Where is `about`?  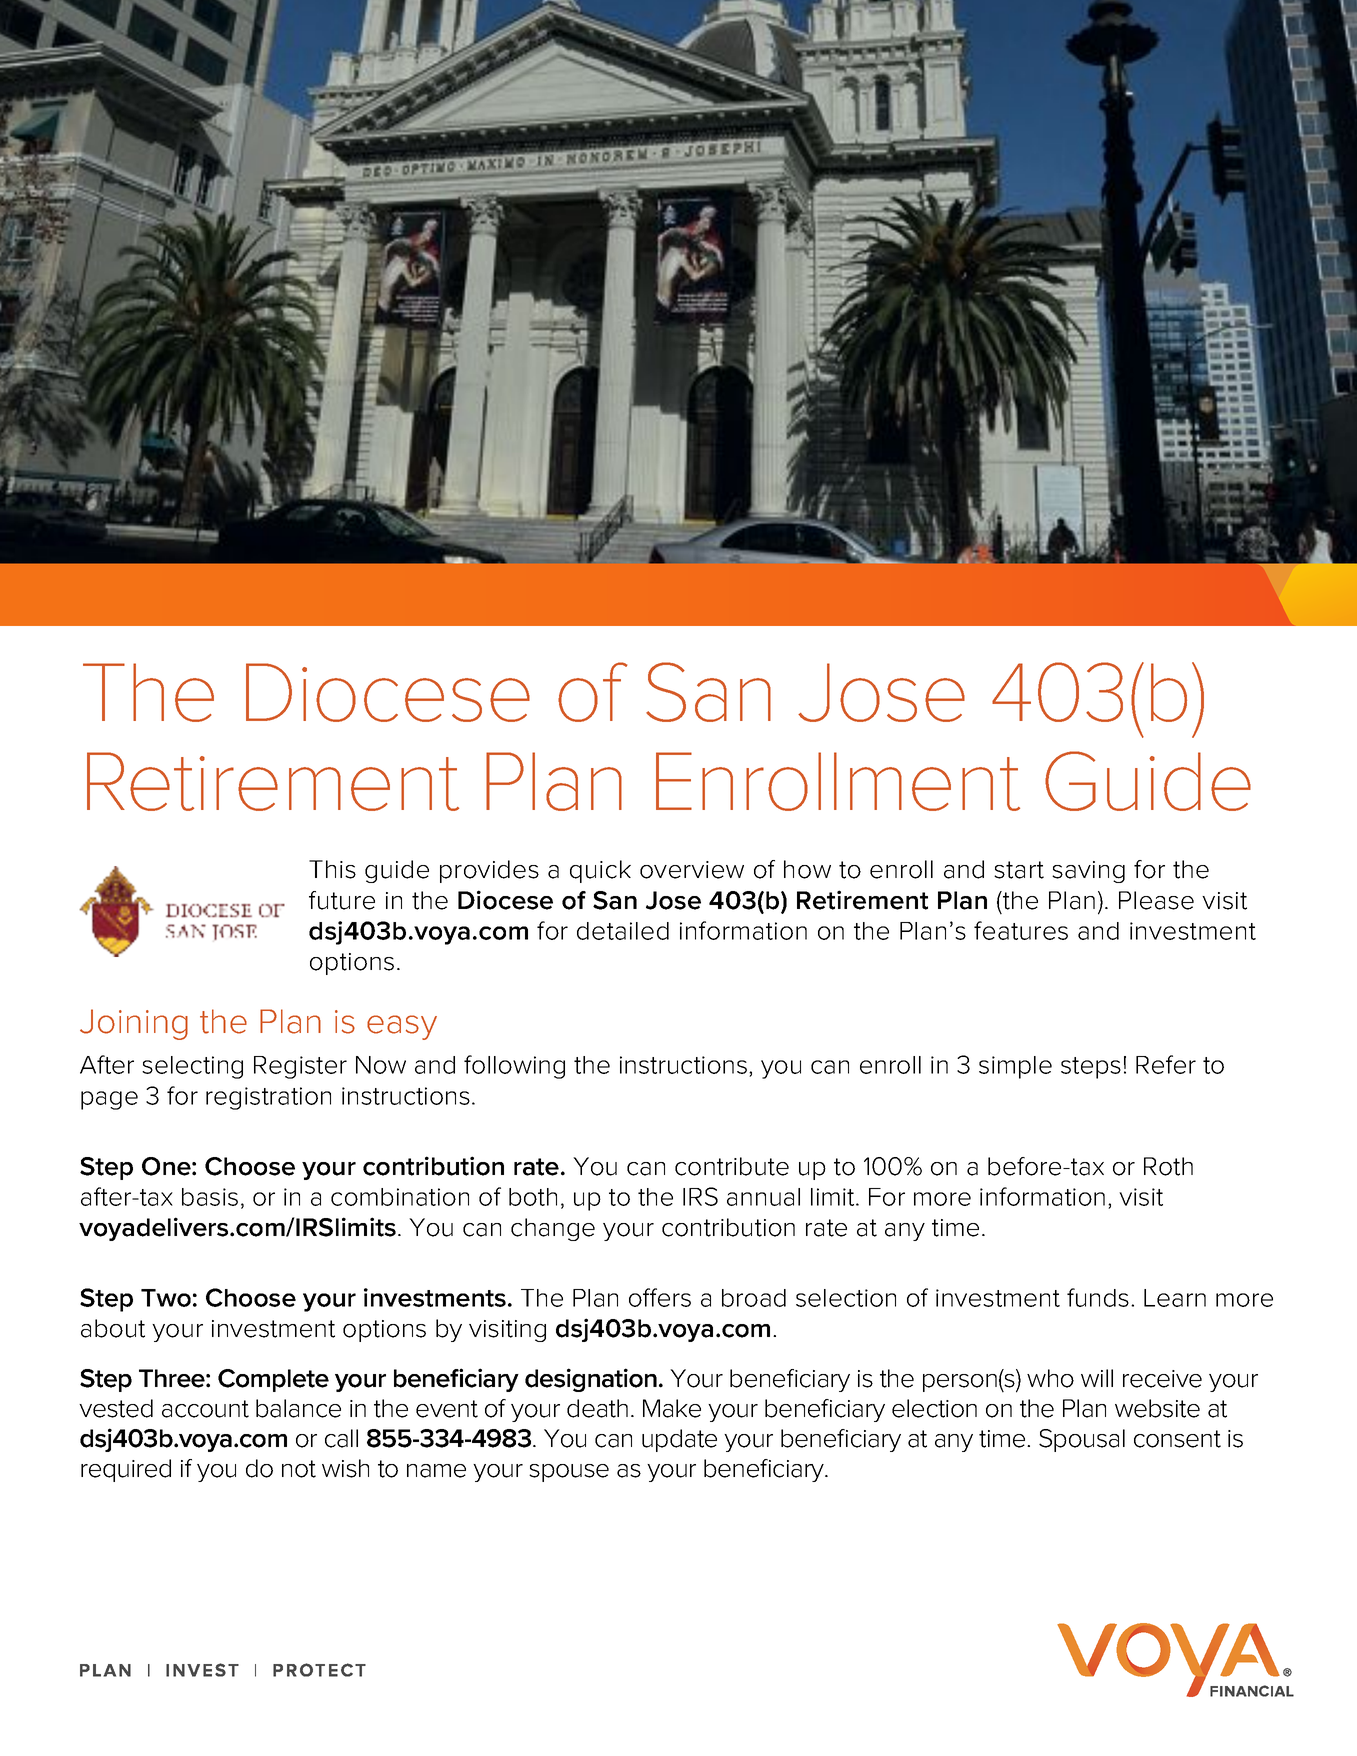 about is located at coordinates (113, 1328).
